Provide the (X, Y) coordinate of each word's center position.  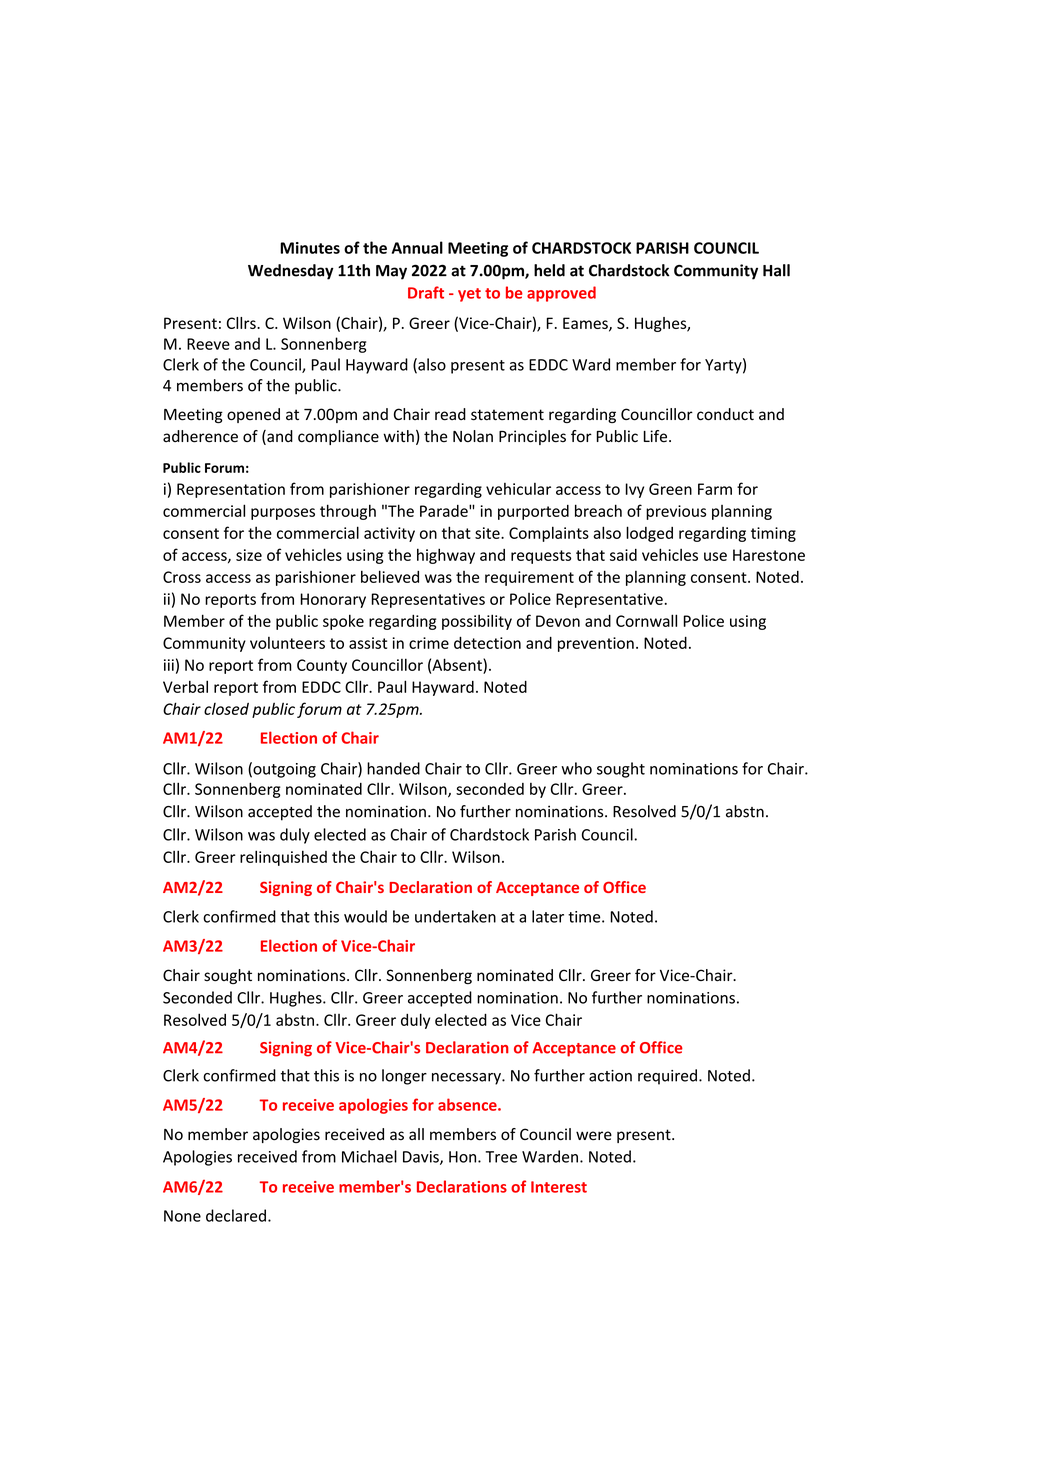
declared (236, 1215)
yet (469, 295)
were (594, 1136)
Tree (501, 1157)
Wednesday (291, 272)
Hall (776, 270)
